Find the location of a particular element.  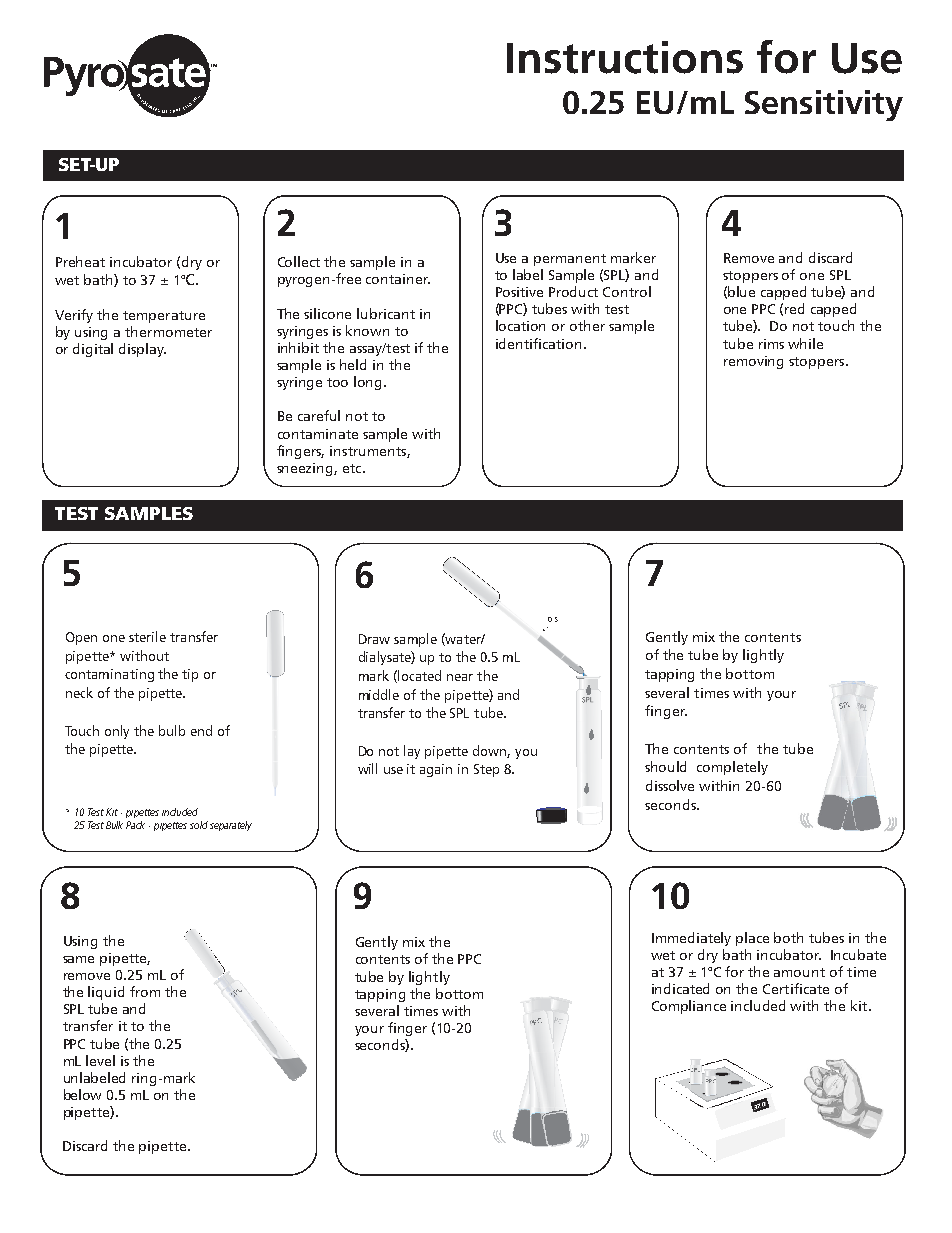

Instructions is located at coordinates (625, 57).
